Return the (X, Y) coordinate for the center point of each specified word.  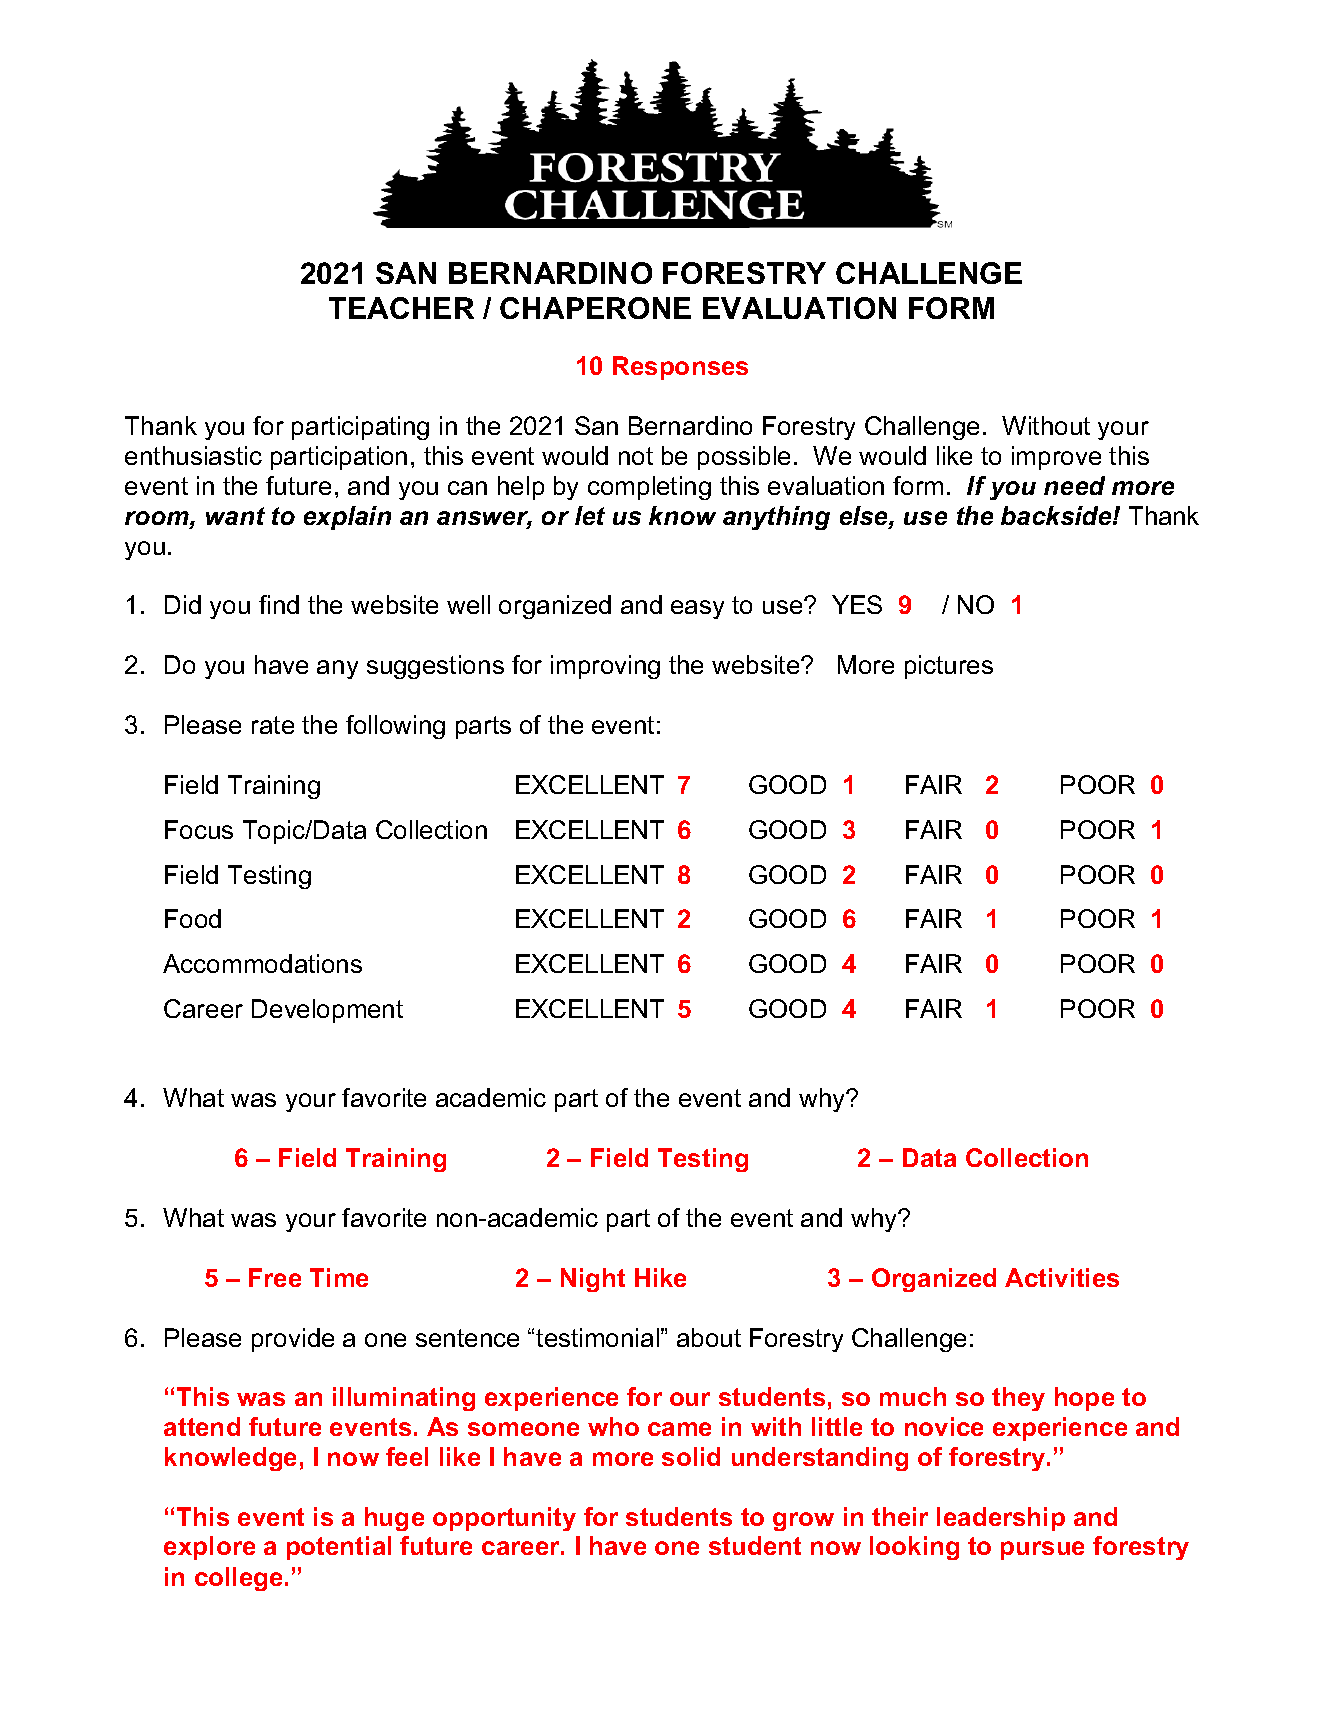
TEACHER (401, 308)
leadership (1001, 1519)
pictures (949, 667)
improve (1056, 458)
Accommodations (262, 963)
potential (339, 1548)
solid (691, 1456)
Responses (680, 368)
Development (327, 1011)
